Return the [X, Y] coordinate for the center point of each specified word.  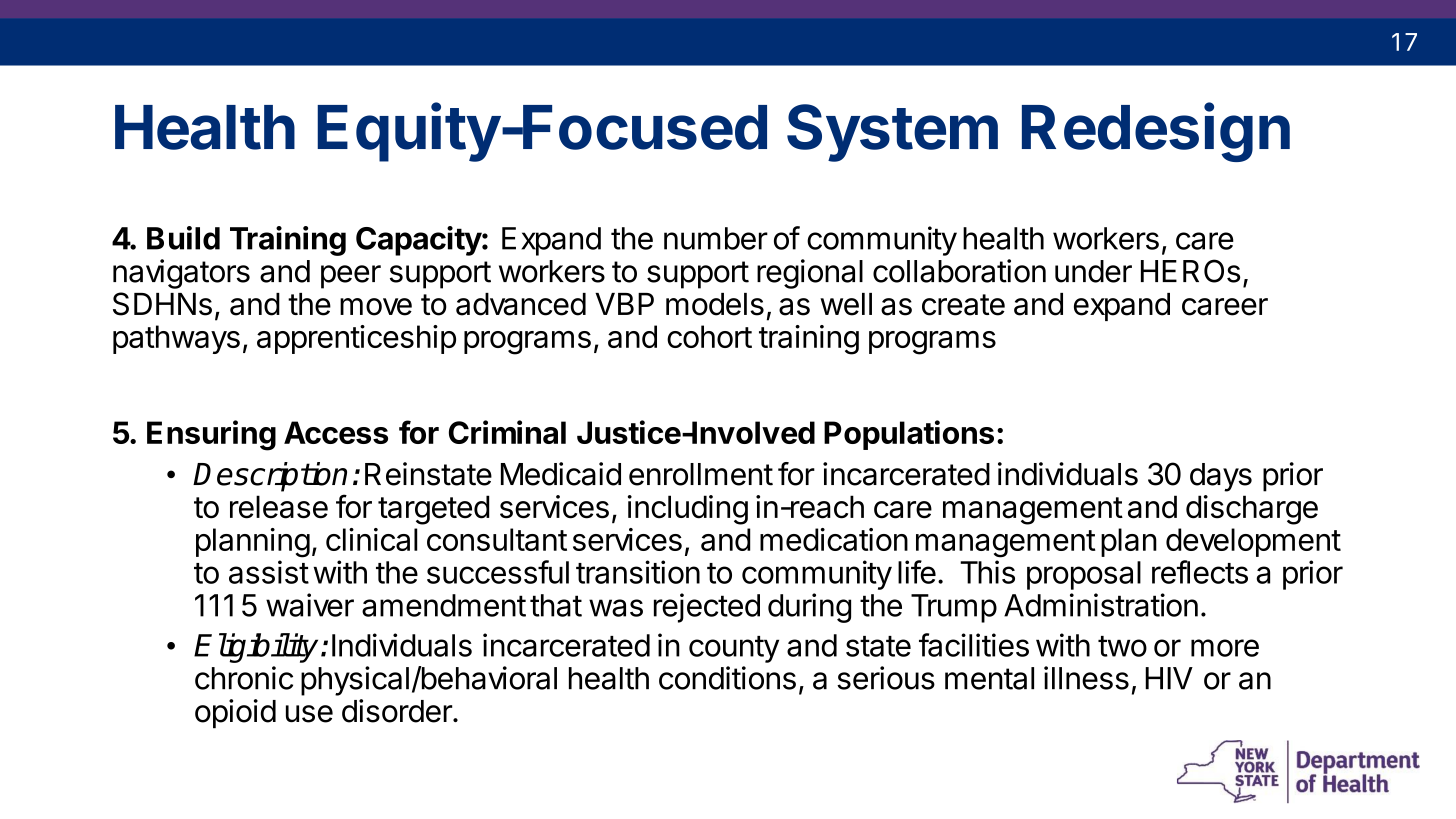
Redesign [1156, 132]
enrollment [701, 474]
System [892, 133]
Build [183, 238]
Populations [909, 435]
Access [336, 432]
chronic [244, 678]
